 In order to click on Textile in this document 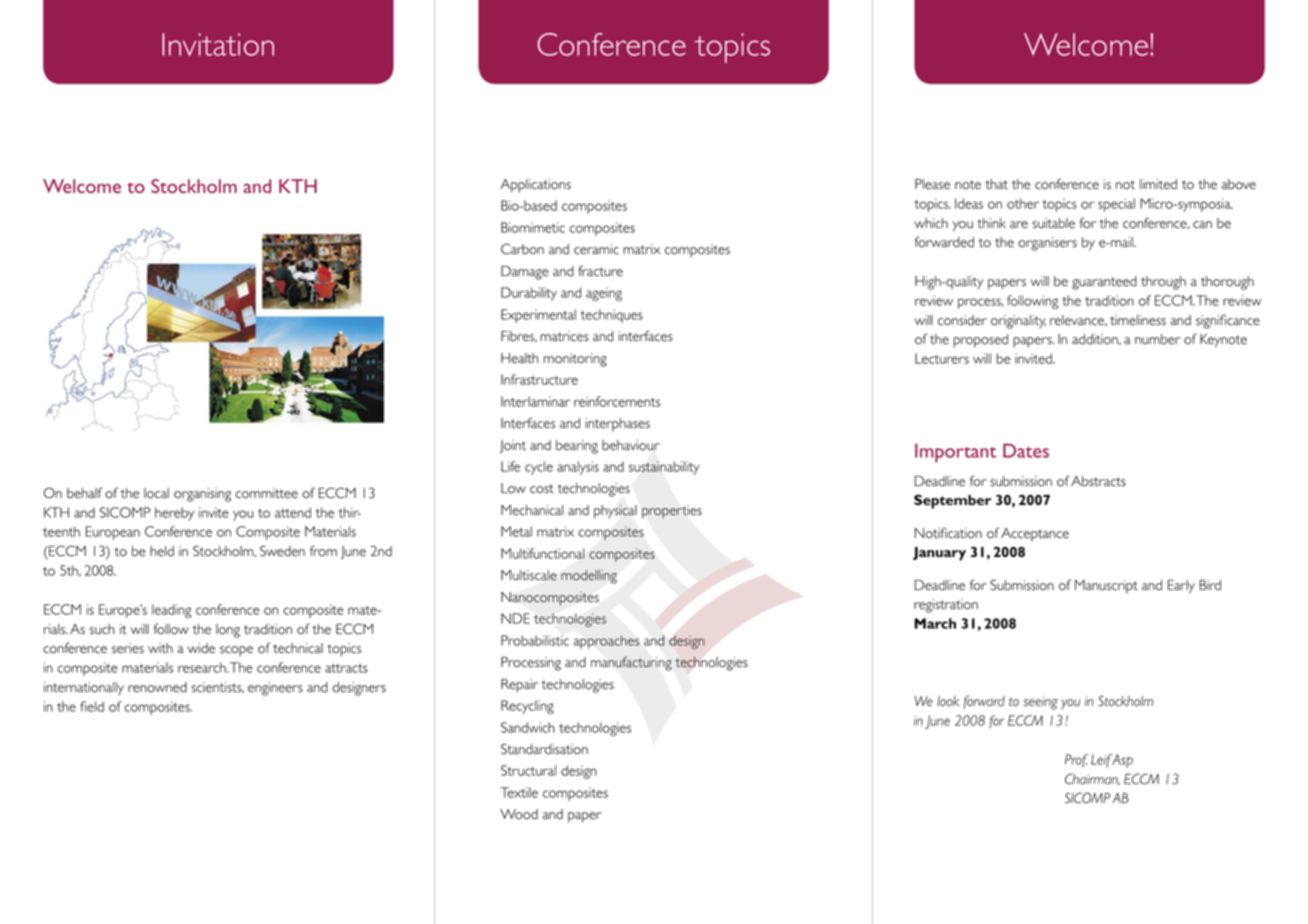, I will do `click(519, 792)`.
